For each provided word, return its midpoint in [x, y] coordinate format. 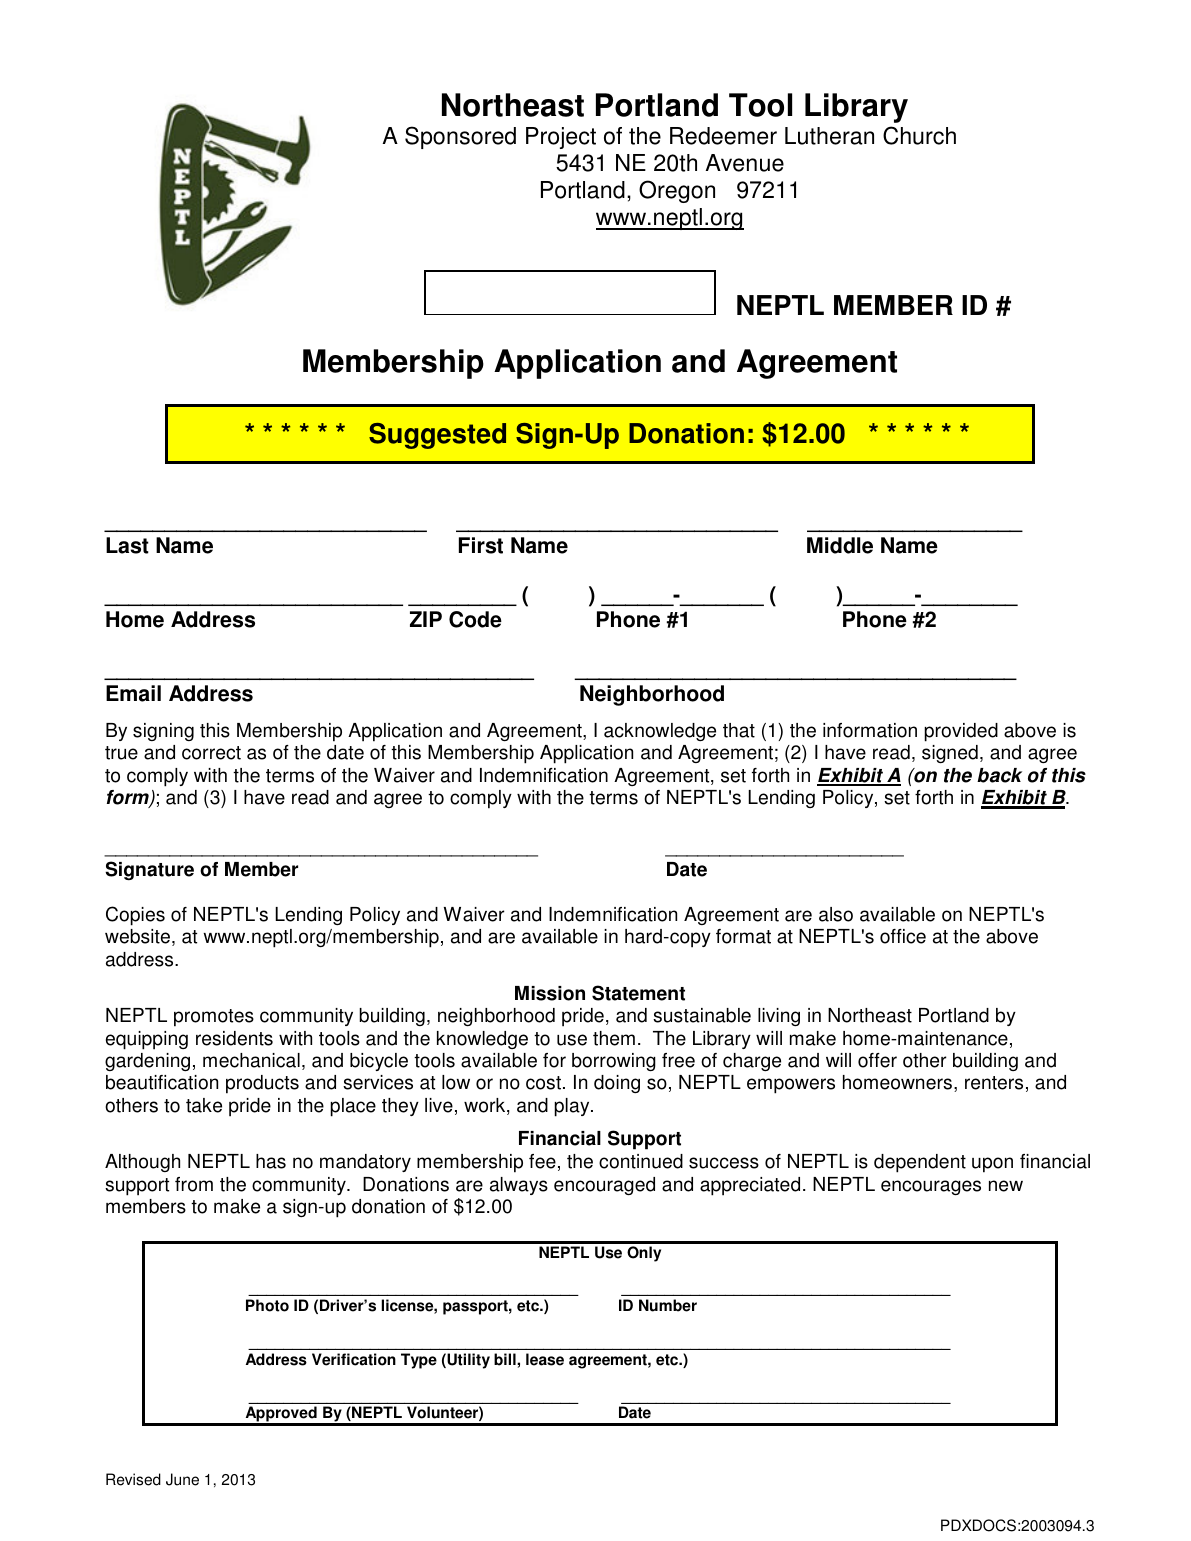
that [739, 730]
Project [561, 138]
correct [211, 753]
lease [545, 1359]
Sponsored [460, 137]
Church [919, 135]
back [999, 775]
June [182, 1479]
